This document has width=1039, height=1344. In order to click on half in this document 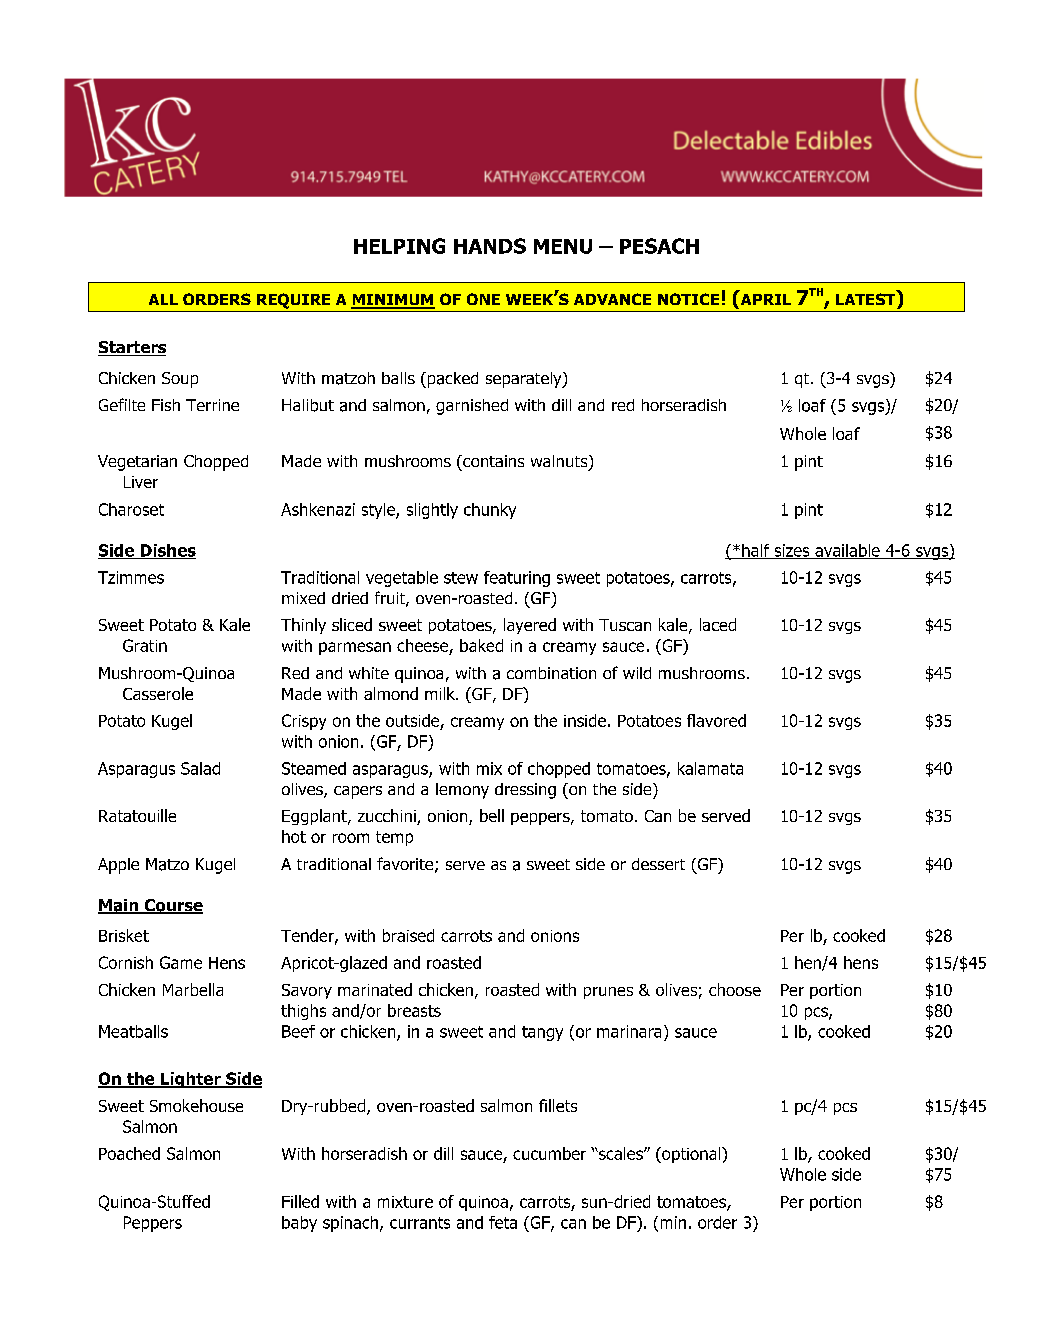, I will do `click(756, 551)`.
